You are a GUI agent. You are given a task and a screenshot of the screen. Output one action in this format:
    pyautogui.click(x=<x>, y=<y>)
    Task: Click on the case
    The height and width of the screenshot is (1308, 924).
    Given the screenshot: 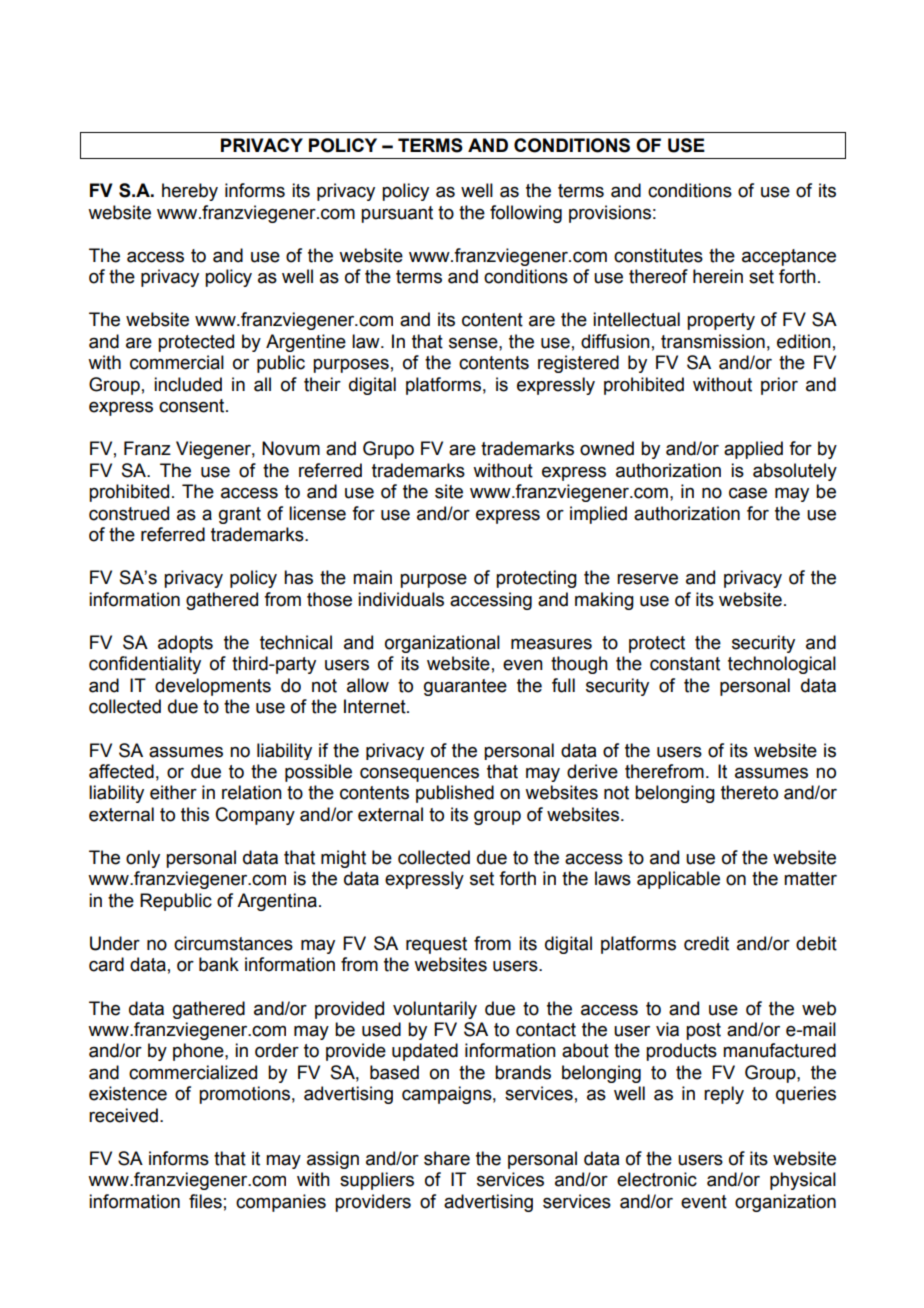 What is the action you would take?
    pyautogui.click(x=748, y=493)
